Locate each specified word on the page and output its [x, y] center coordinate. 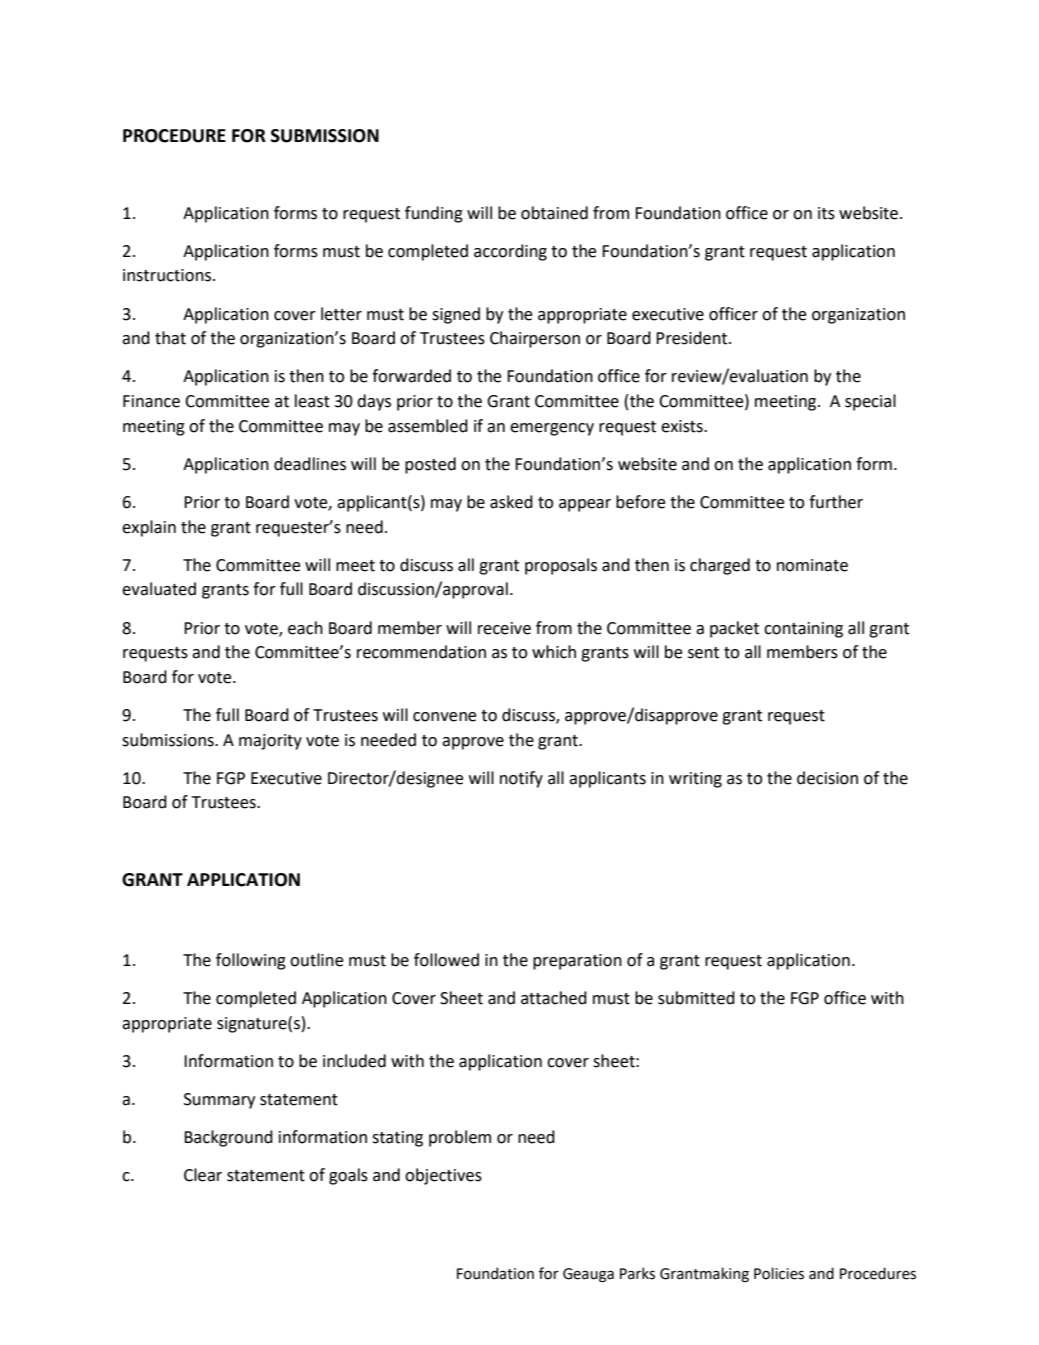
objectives [443, 1176]
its [826, 213]
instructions [168, 275]
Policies [779, 1273]
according [510, 252]
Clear [203, 1175]
